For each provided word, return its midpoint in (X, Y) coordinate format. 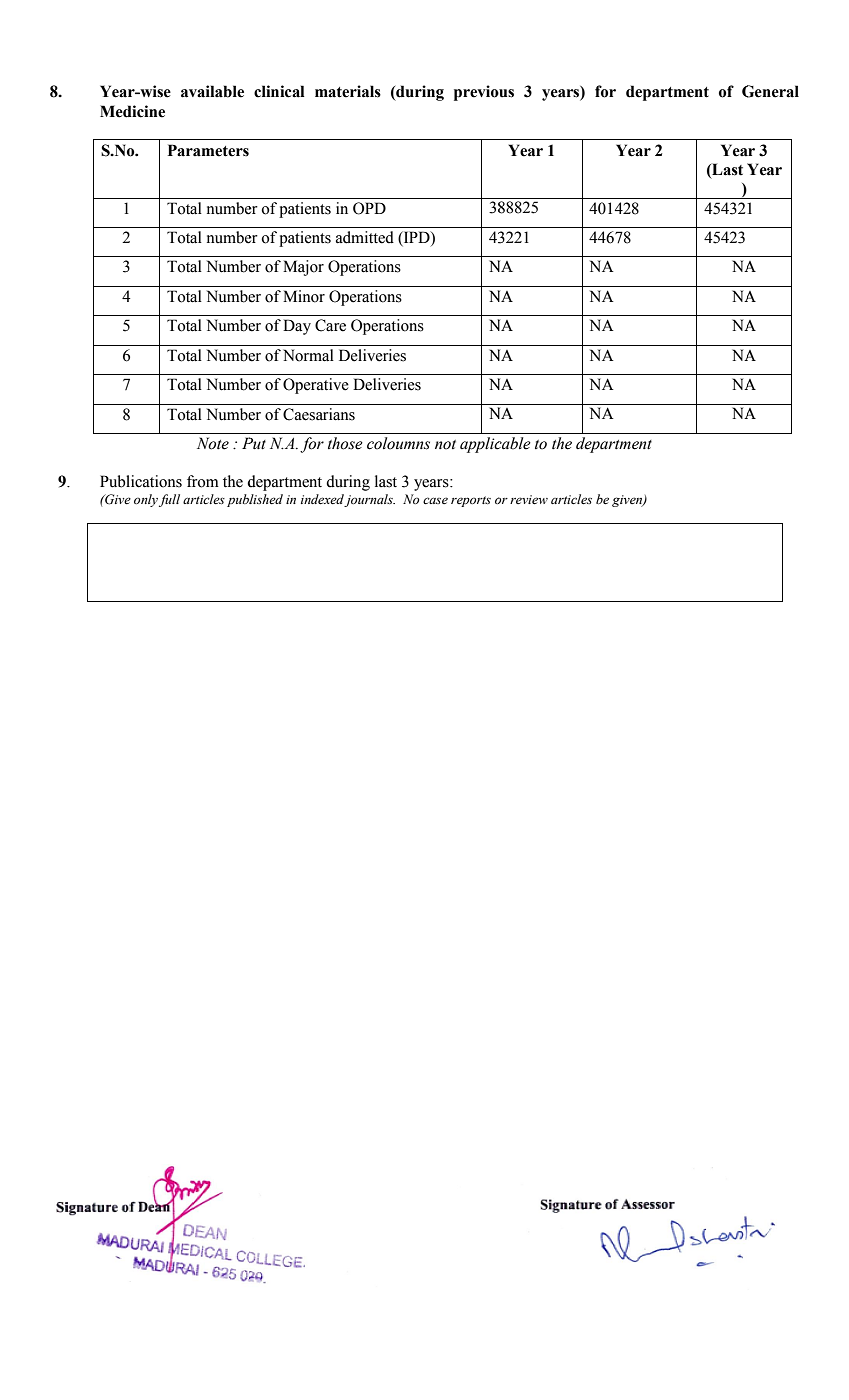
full (169, 500)
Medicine (132, 111)
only (146, 500)
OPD (369, 208)
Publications (141, 481)
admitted (365, 237)
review (529, 500)
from (203, 481)
